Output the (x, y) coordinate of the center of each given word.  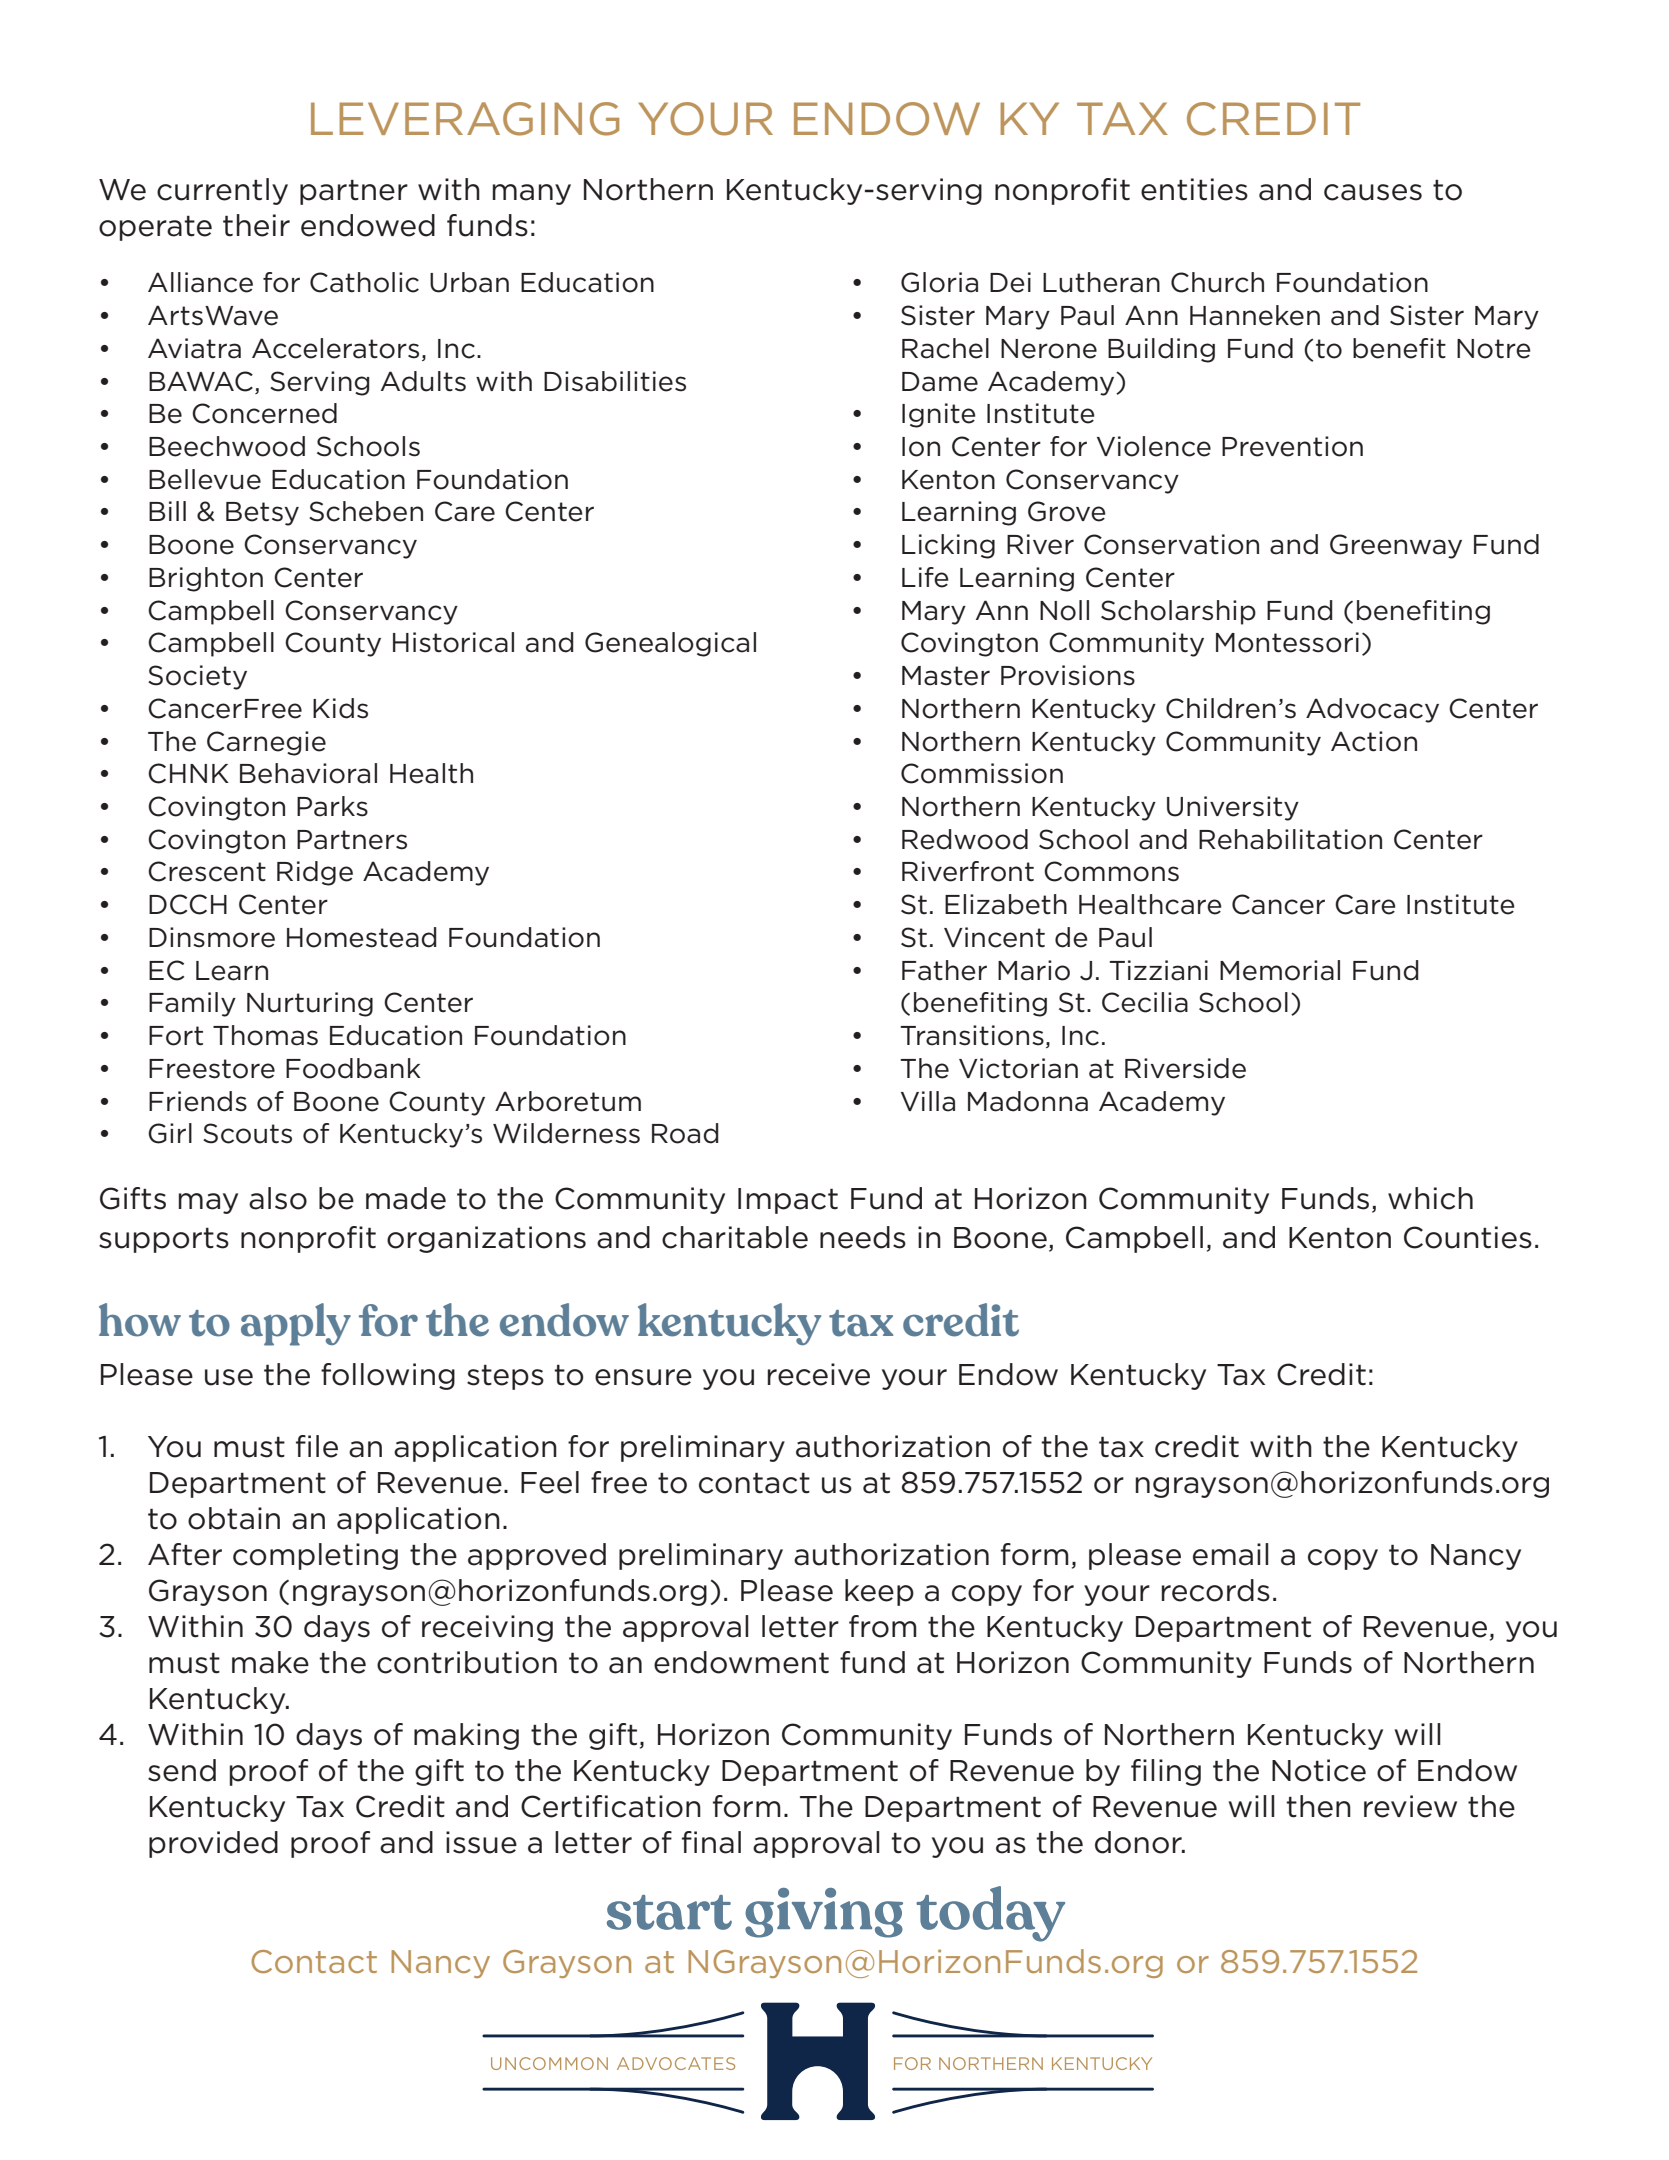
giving (824, 1913)
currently (222, 191)
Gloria (939, 282)
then (1318, 1806)
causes (1373, 192)
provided (213, 1844)
